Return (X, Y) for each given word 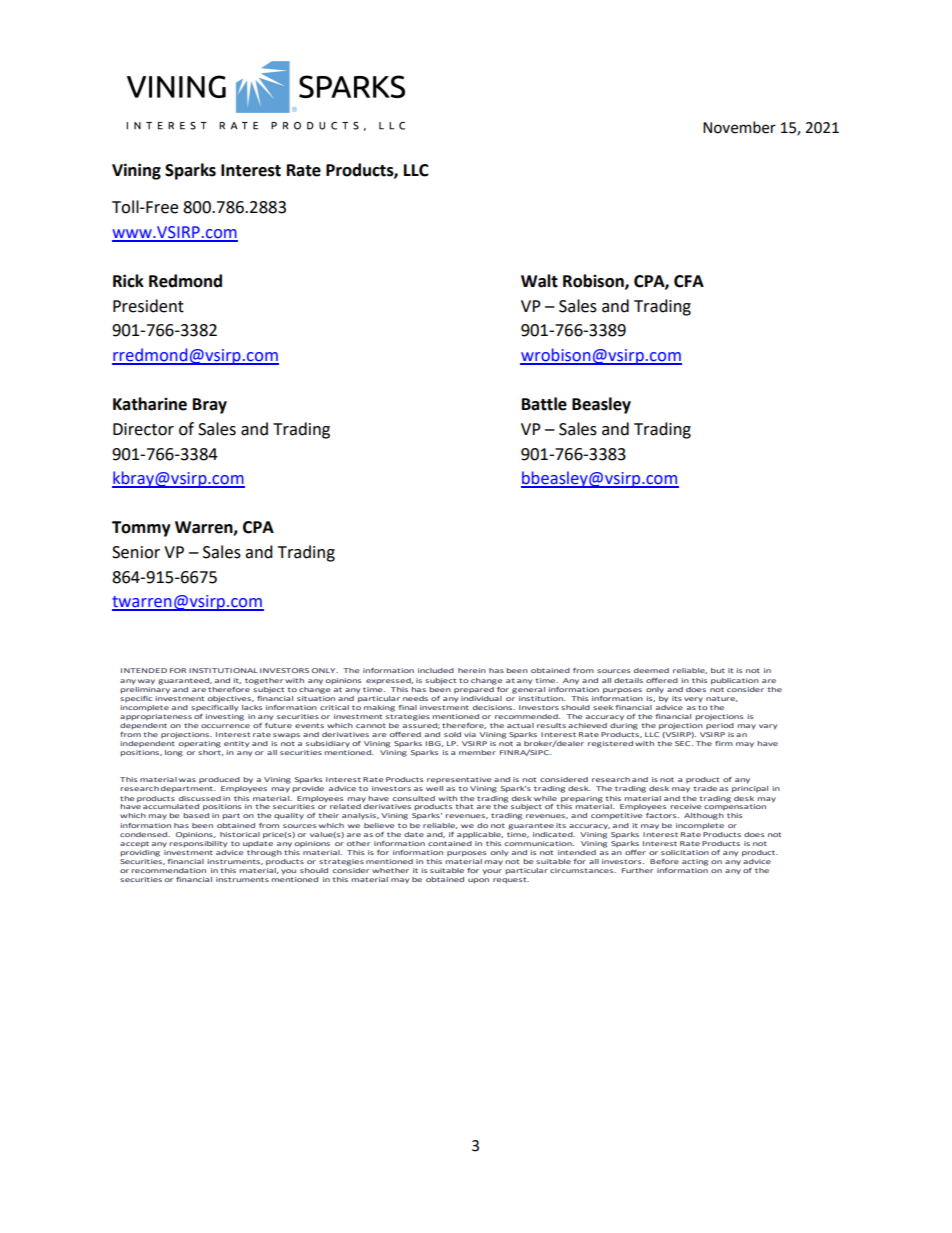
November (739, 127)
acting (695, 862)
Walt (539, 281)
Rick (128, 281)
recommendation (168, 870)
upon (478, 881)
